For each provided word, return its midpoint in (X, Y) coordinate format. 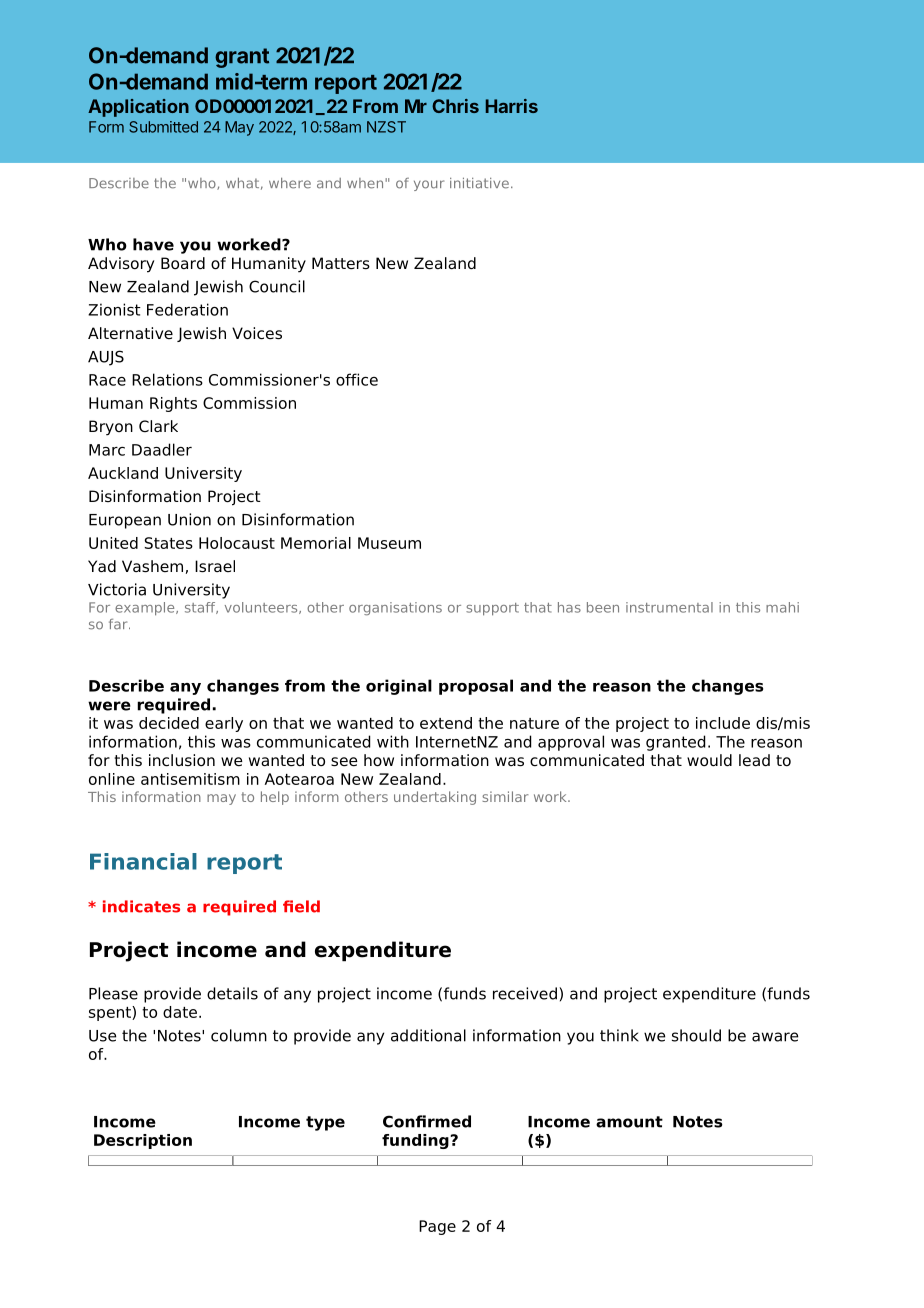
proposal (476, 687)
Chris (455, 106)
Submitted (163, 127)
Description (143, 1141)
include (723, 723)
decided (169, 723)
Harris (512, 106)
